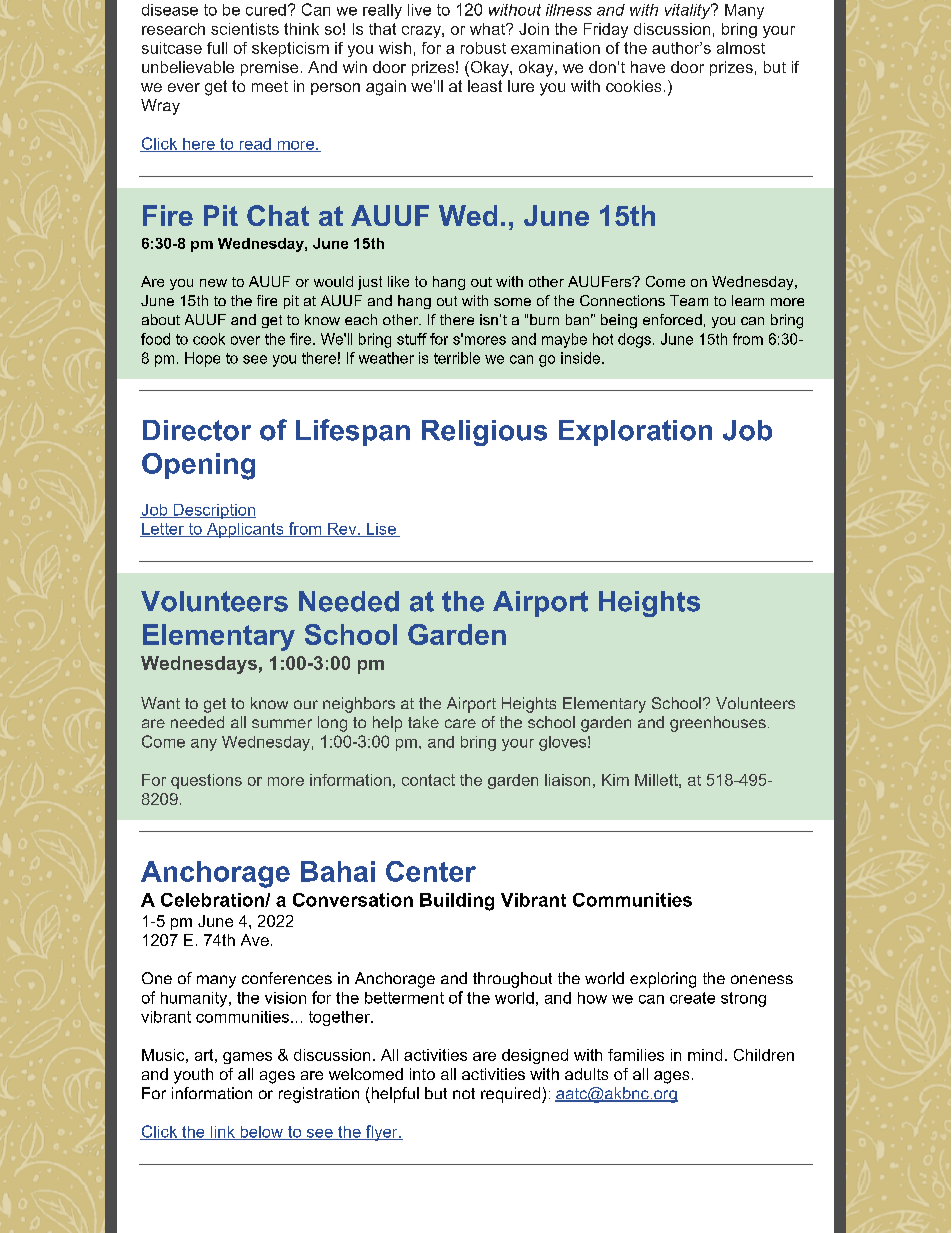 Image resolution: width=952 pixels, height=1233 pixels. What do you see at coordinates (689, 300) in the image?
I see `Team` at bounding box center [689, 300].
